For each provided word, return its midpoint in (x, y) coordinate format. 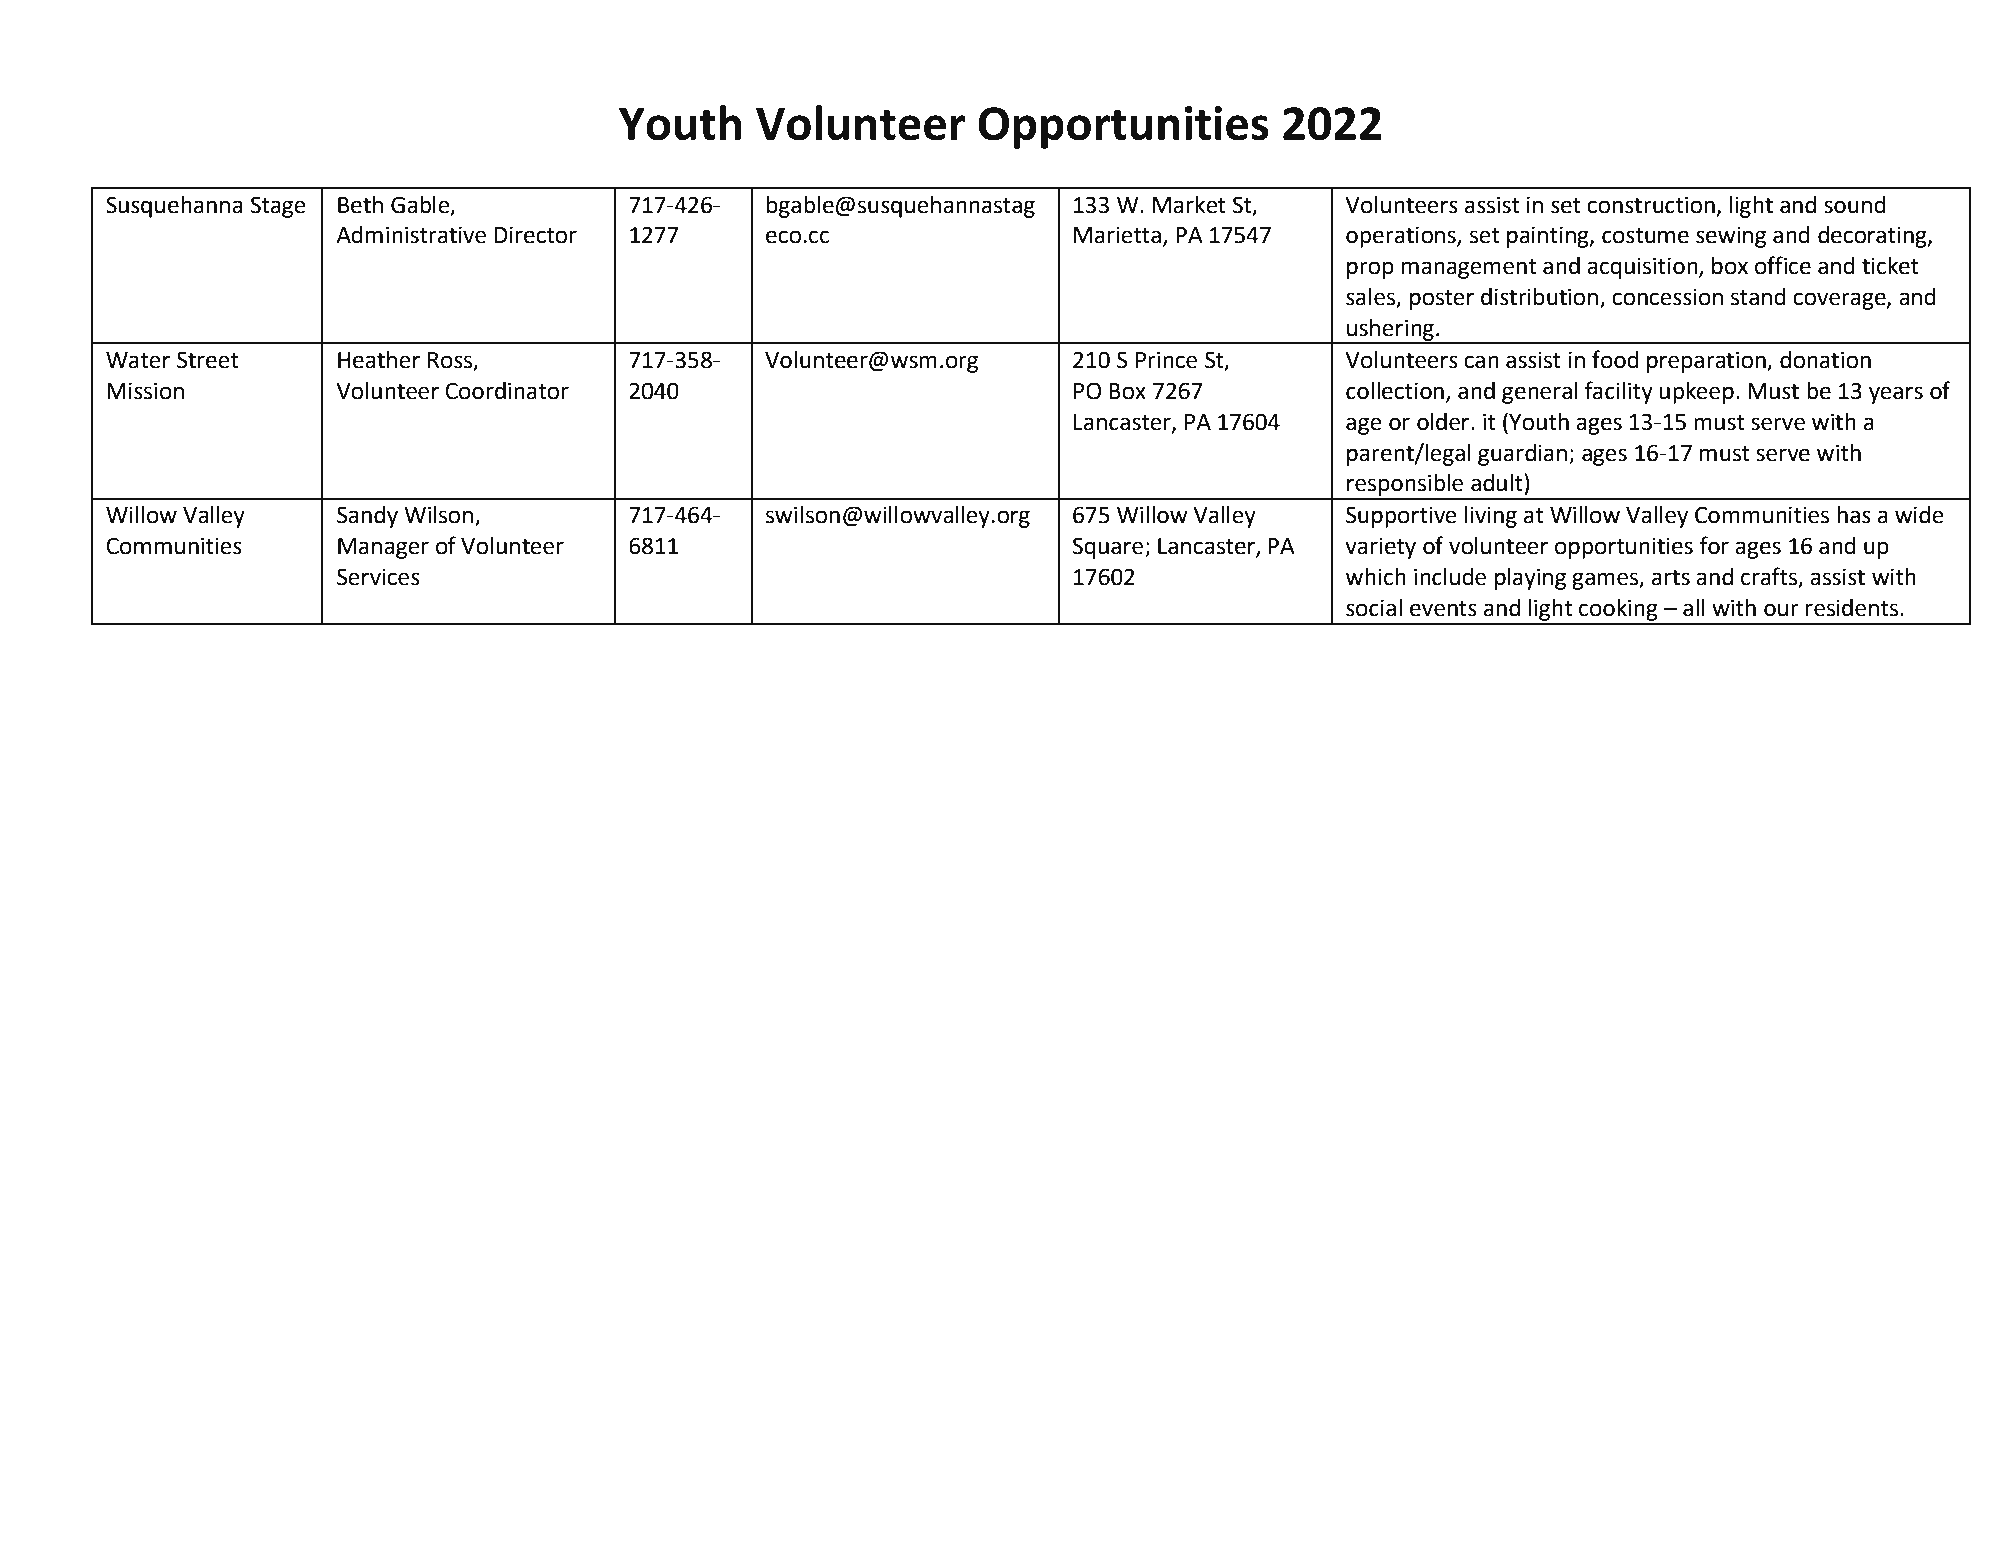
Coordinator (507, 391)
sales (1371, 298)
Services (378, 577)
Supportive (1401, 517)
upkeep (1696, 393)
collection (1395, 391)
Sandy (367, 517)
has (1854, 515)
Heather (379, 360)
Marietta (1117, 235)
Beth (360, 205)
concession (1667, 297)
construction (1651, 205)
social (1374, 608)
